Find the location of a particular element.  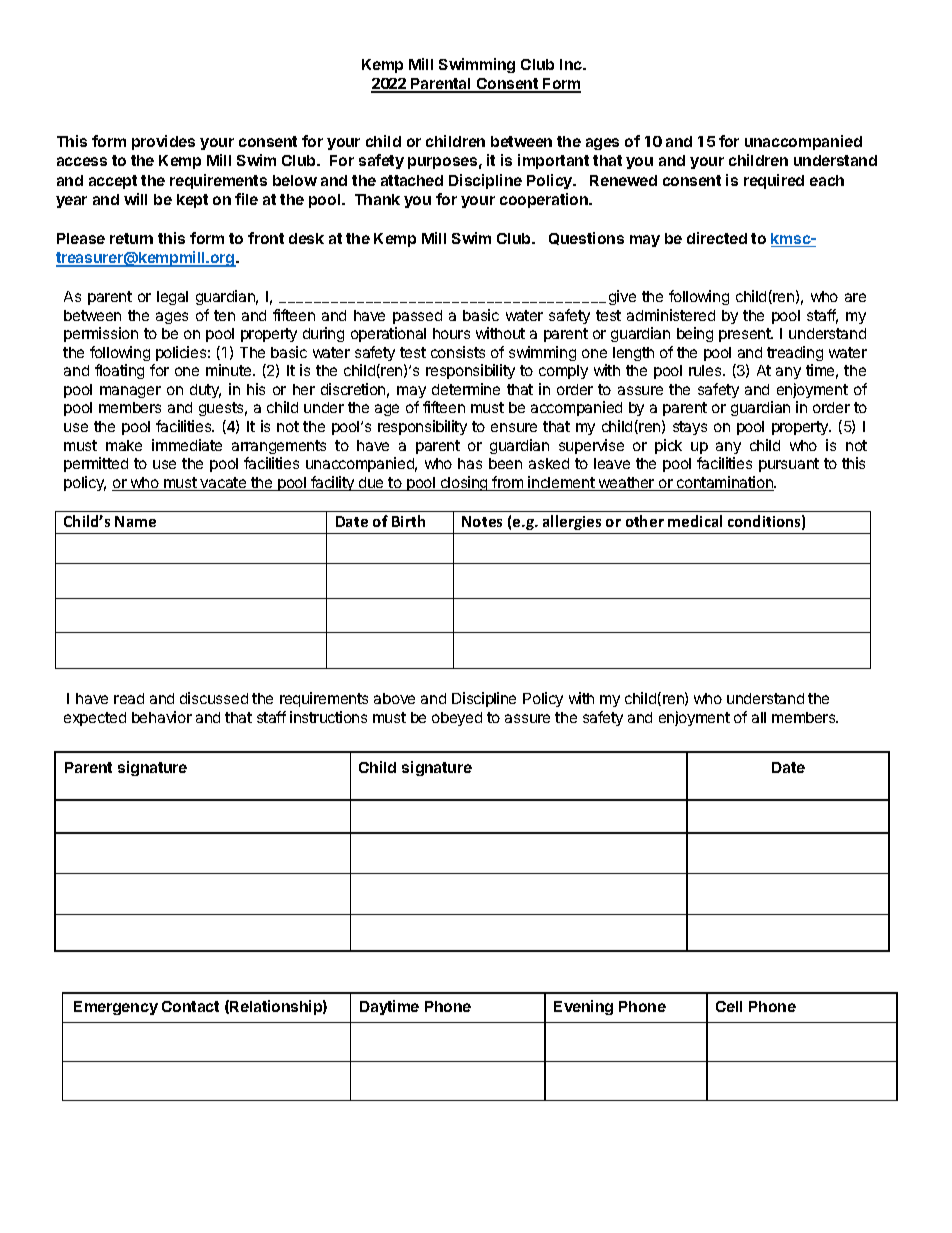

required is located at coordinates (774, 181).
